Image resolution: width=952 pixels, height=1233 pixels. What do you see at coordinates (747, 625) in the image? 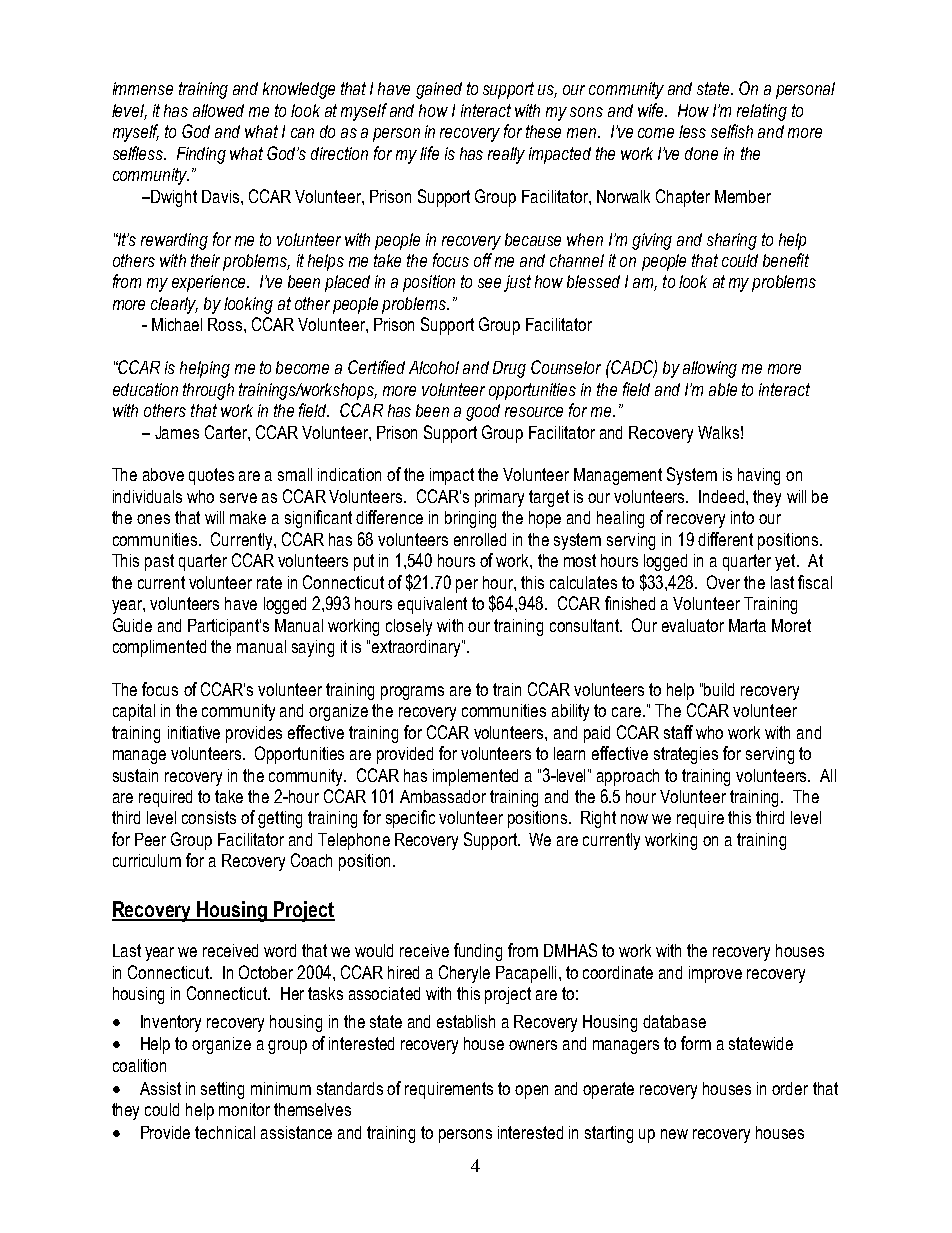
I see `Marta` at bounding box center [747, 625].
